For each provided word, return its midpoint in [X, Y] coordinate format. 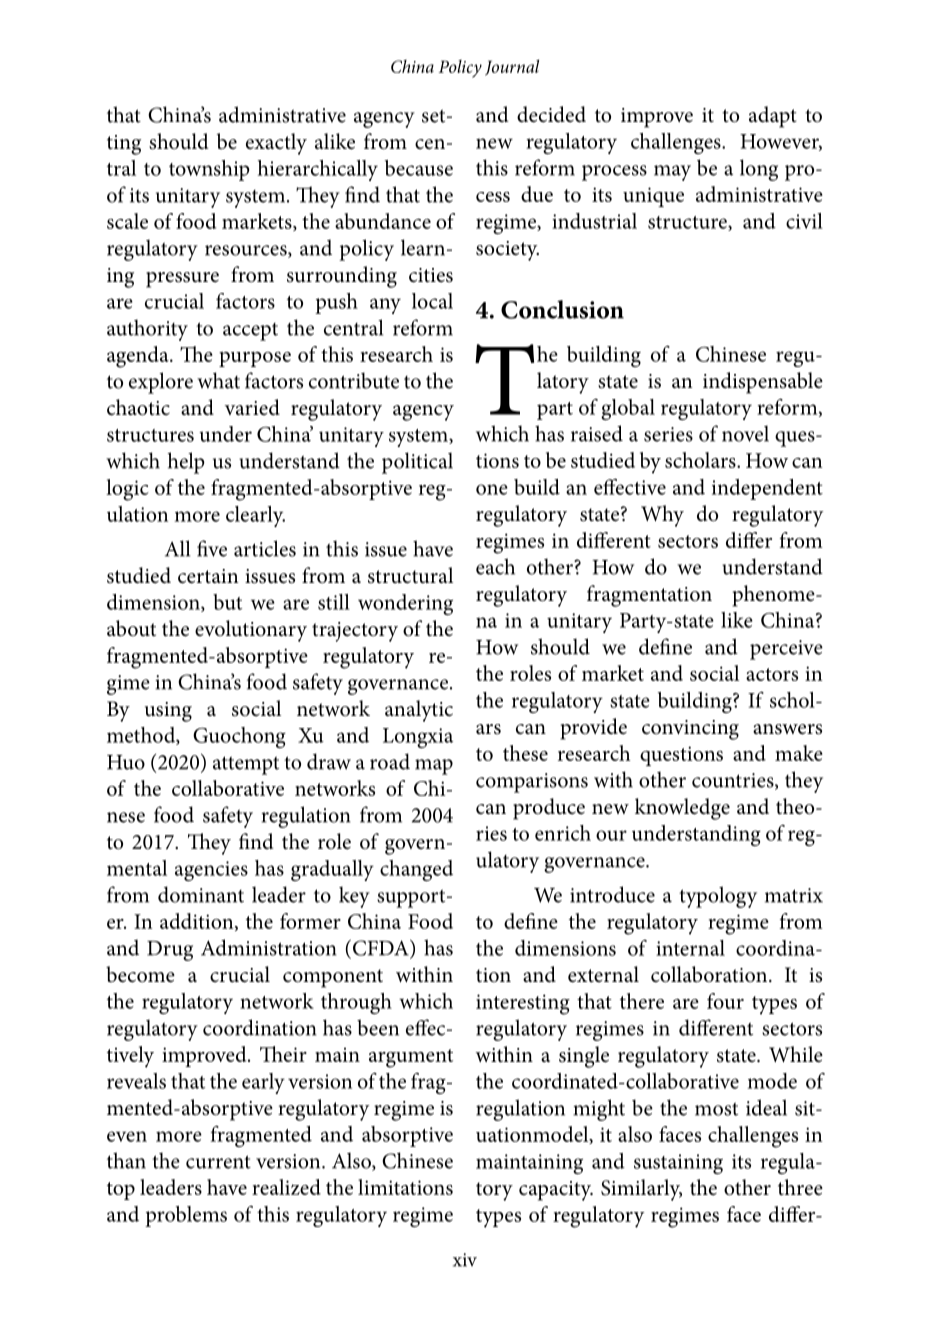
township [209, 170]
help [186, 463]
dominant [201, 894]
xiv [465, 1260]
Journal [512, 67]
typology [718, 897]
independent [767, 489]
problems [186, 1216]
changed [416, 870]
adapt [773, 117]
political [417, 463]
